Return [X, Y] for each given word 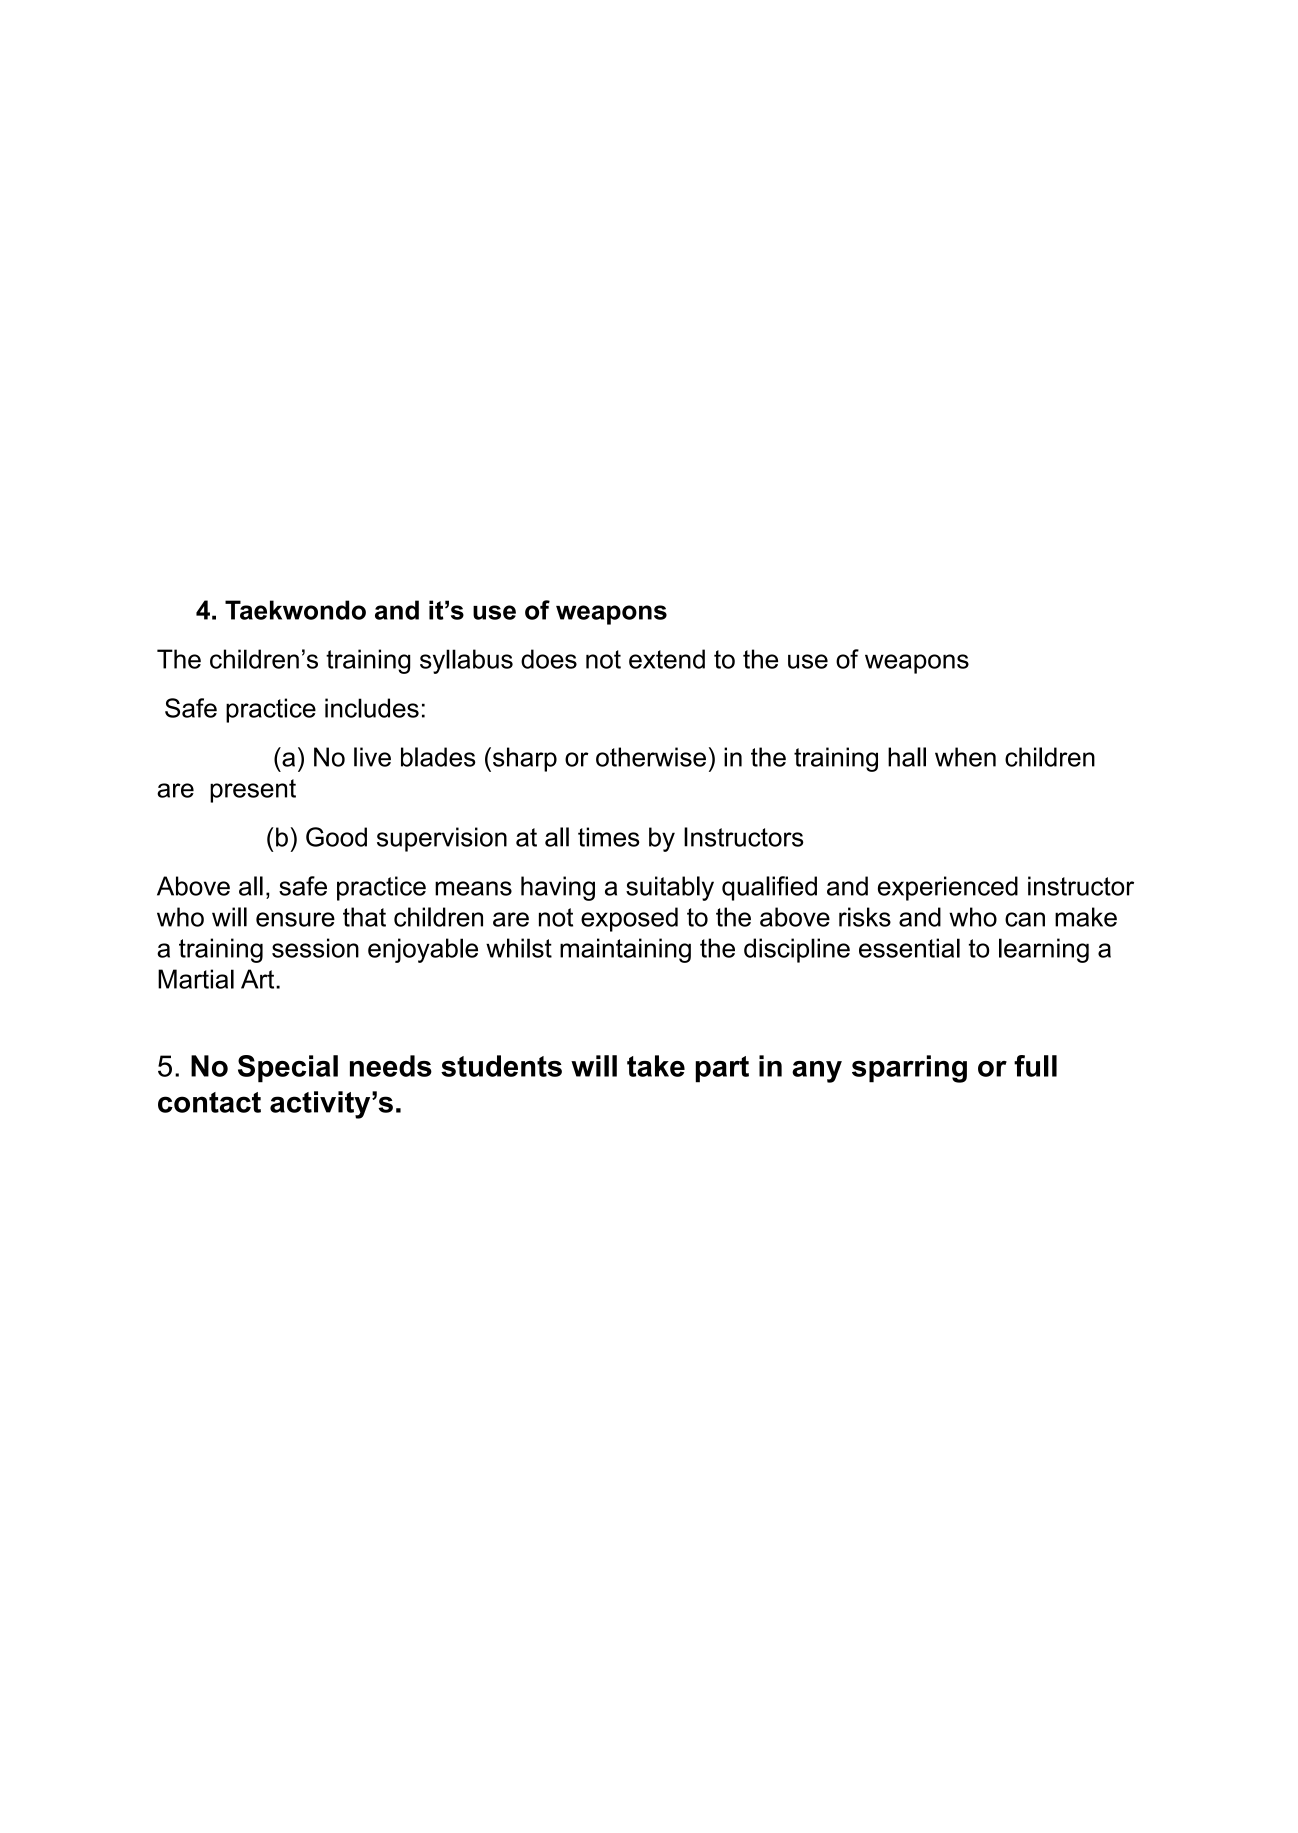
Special [288, 1069]
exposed [629, 919]
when [965, 757]
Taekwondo [295, 610]
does [549, 659]
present [253, 791]
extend [667, 659]
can [1025, 919]
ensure [295, 919]
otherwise [651, 757]
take [656, 1066]
